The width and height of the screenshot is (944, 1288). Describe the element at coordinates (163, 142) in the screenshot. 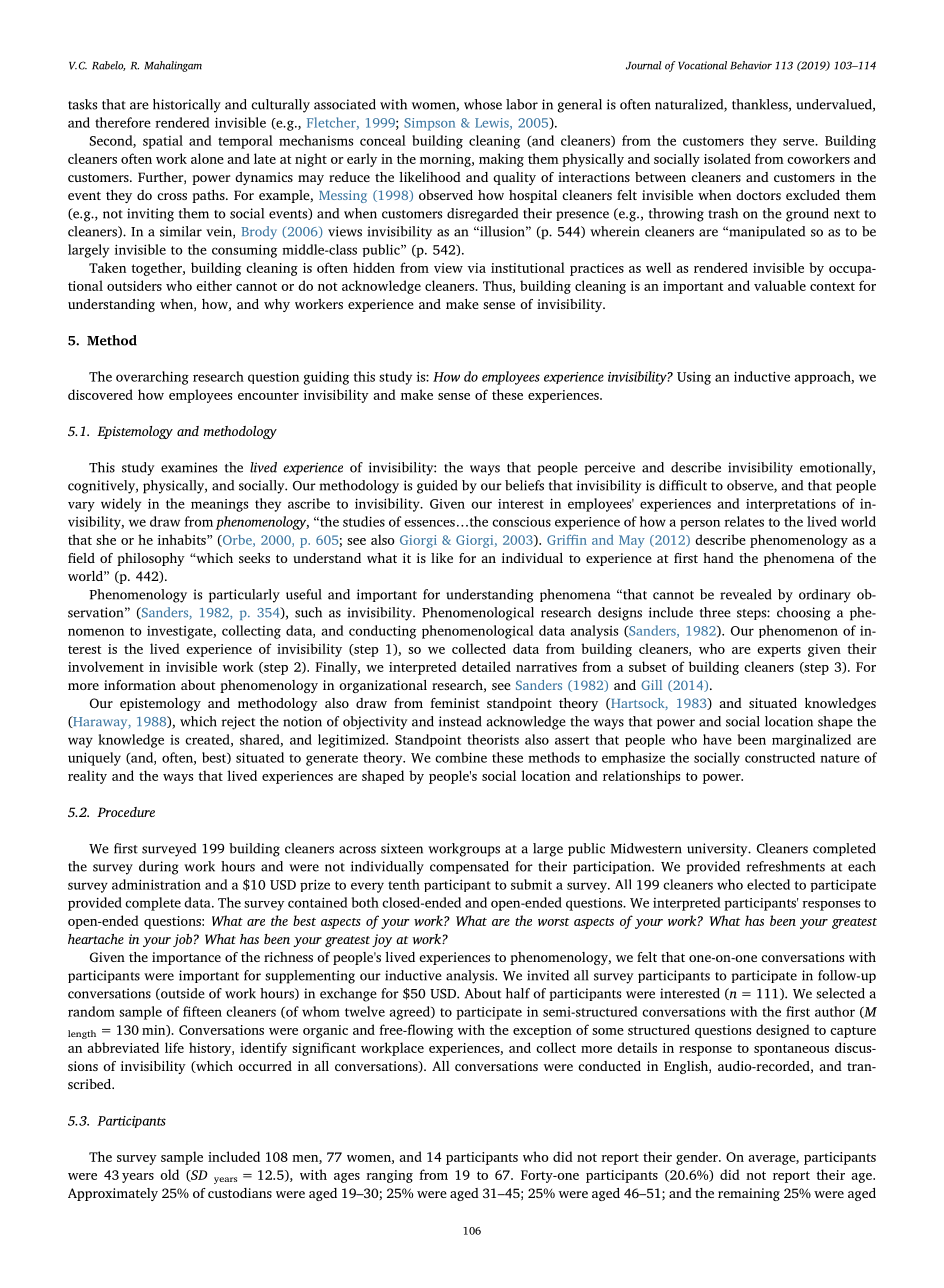

I see `spatial` at that location.
